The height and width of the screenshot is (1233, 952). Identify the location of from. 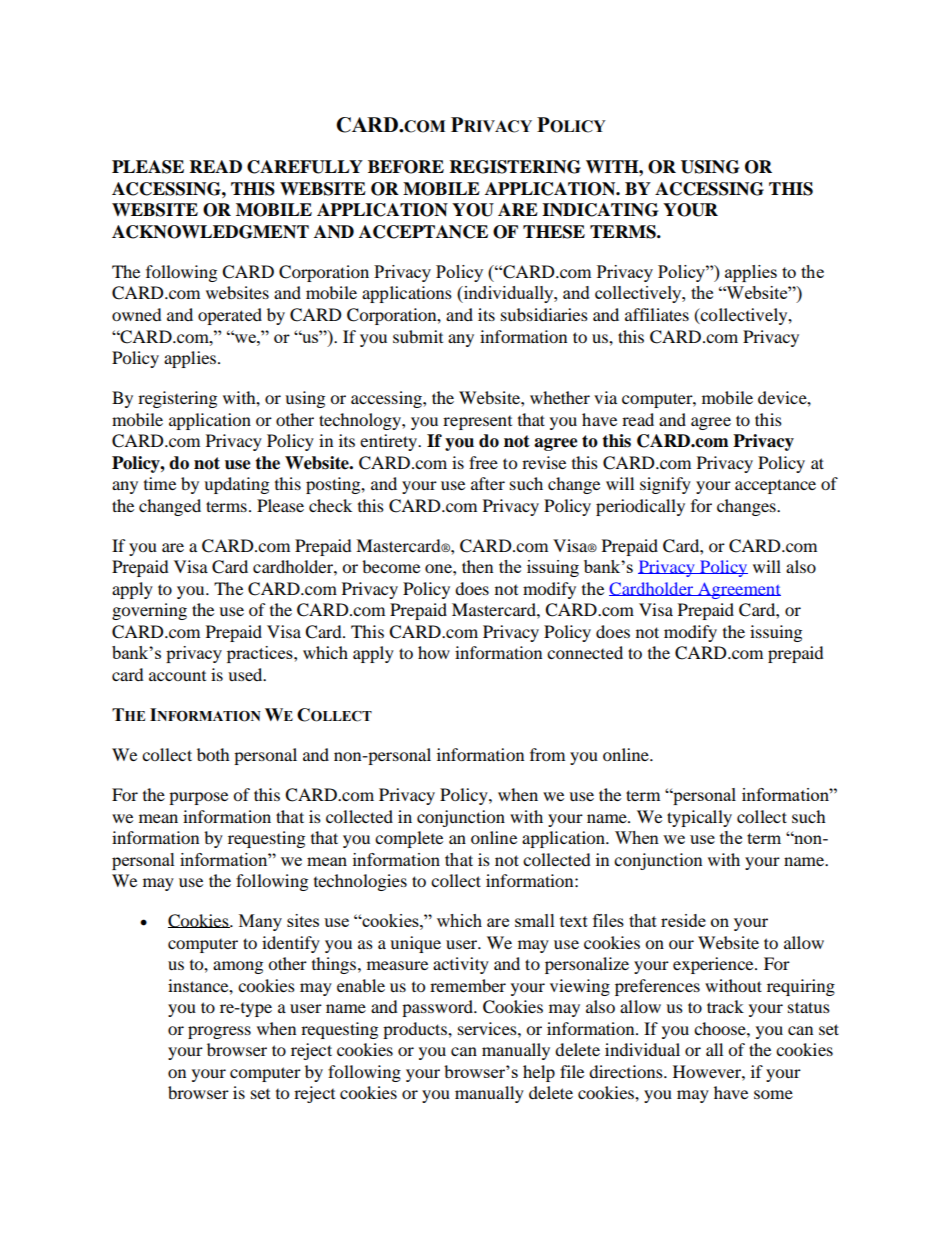
(547, 754).
